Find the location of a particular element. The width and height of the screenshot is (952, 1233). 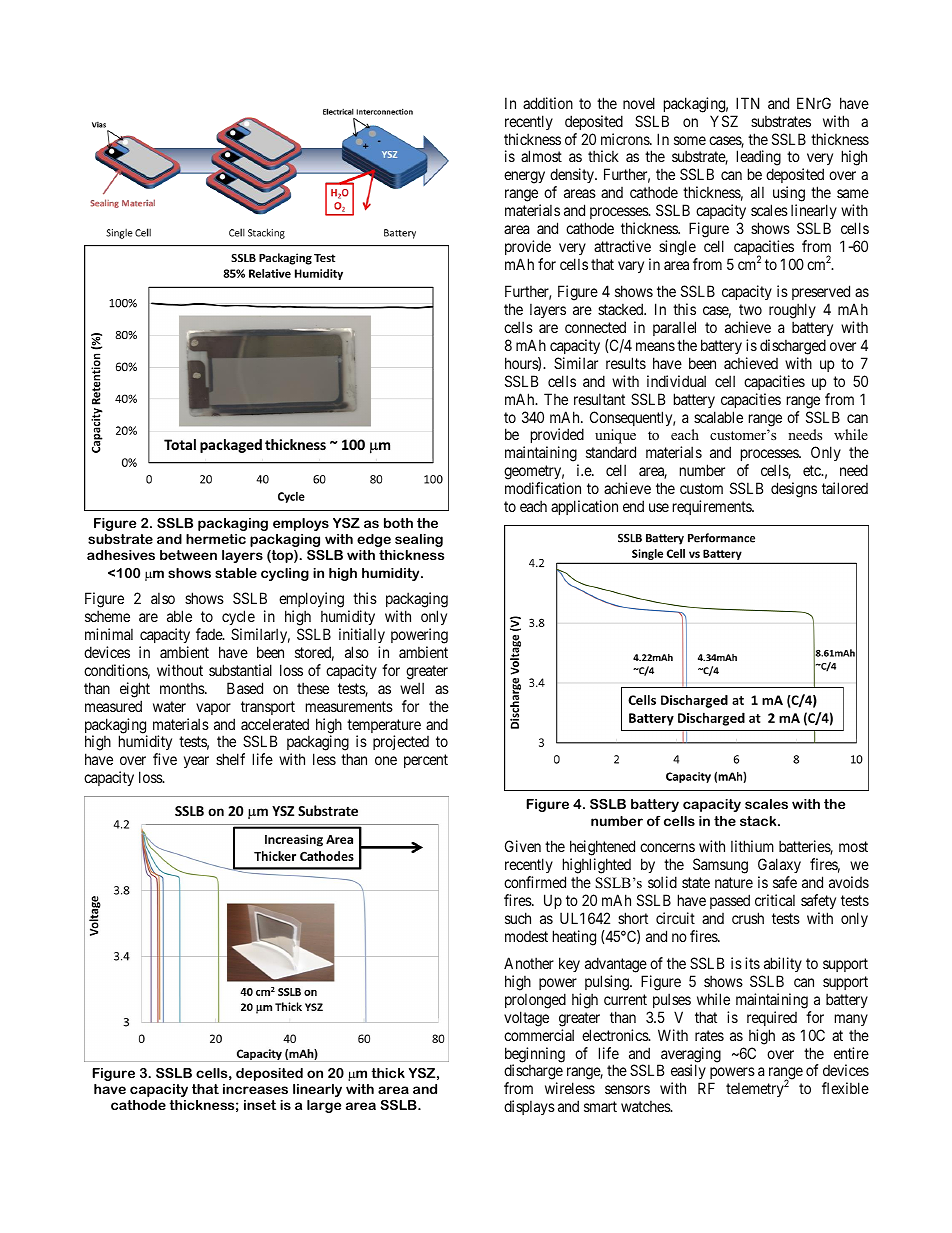

hermetic is located at coordinates (216, 539).
